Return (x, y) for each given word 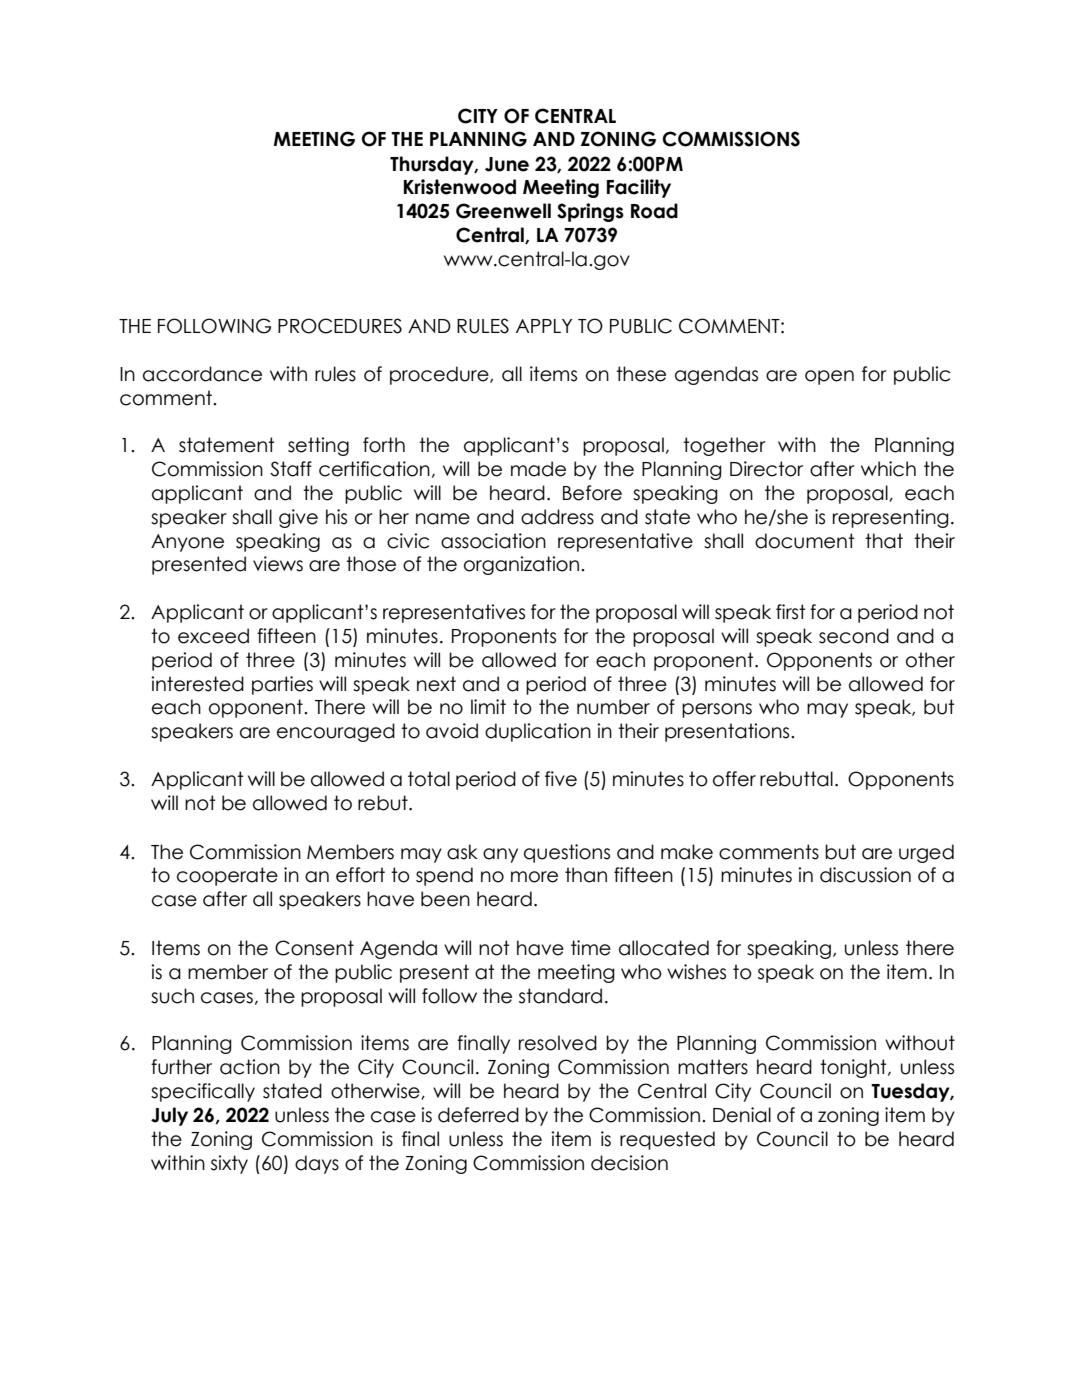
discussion (865, 875)
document (805, 541)
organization (523, 565)
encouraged (336, 732)
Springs (590, 212)
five (561, 779)
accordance (202, 374)
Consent (314, 948)
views (278, 564)
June (507, 164)
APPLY (544, 326)
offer (734, 779)
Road (654, 211)
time (591, 948)
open (829, 377)
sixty (229, 1164)
